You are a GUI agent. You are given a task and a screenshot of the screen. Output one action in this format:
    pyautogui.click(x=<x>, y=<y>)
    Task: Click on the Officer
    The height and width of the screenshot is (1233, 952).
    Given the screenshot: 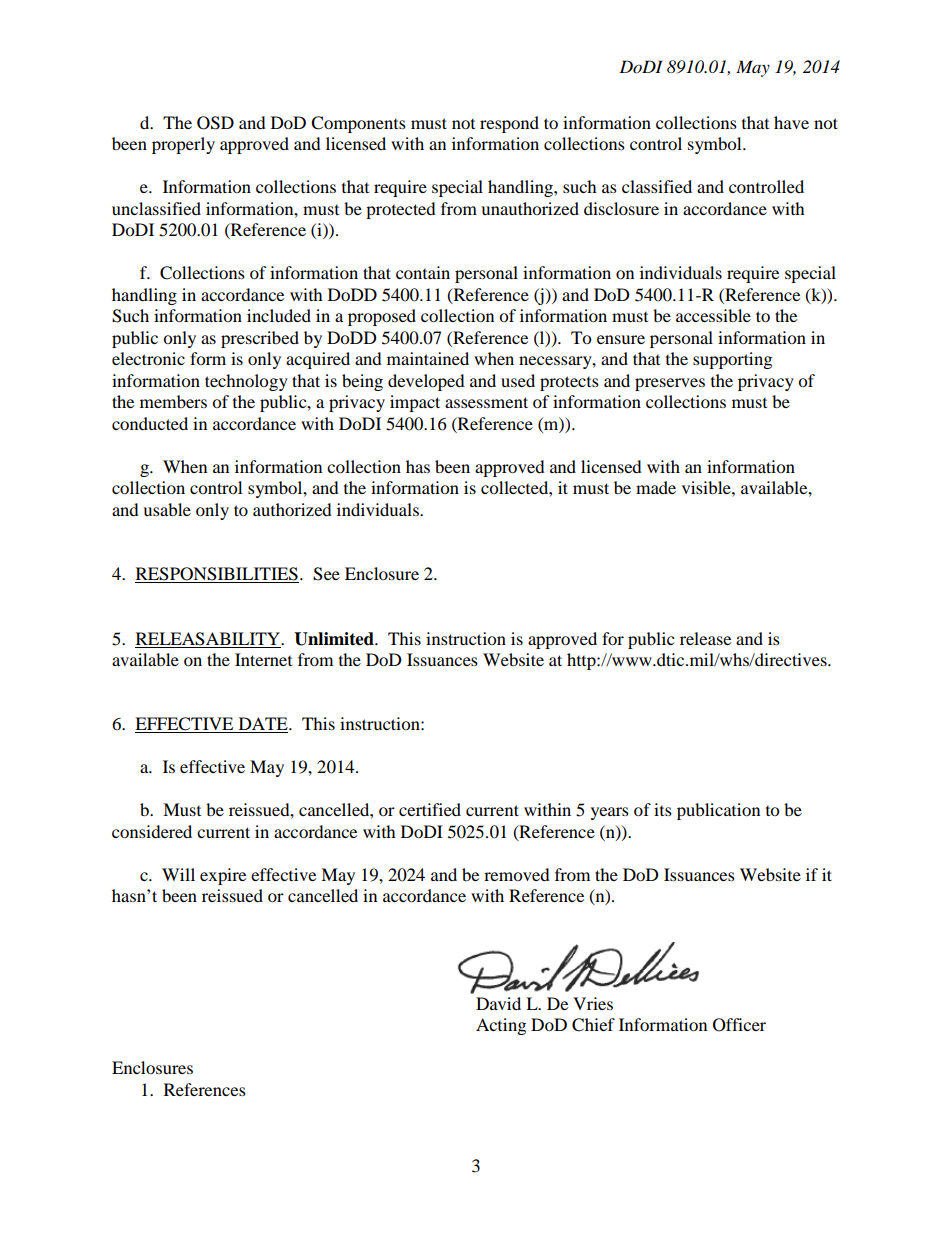 What is the action you would take?
    pyautogui.click(x=739, y=1025)
